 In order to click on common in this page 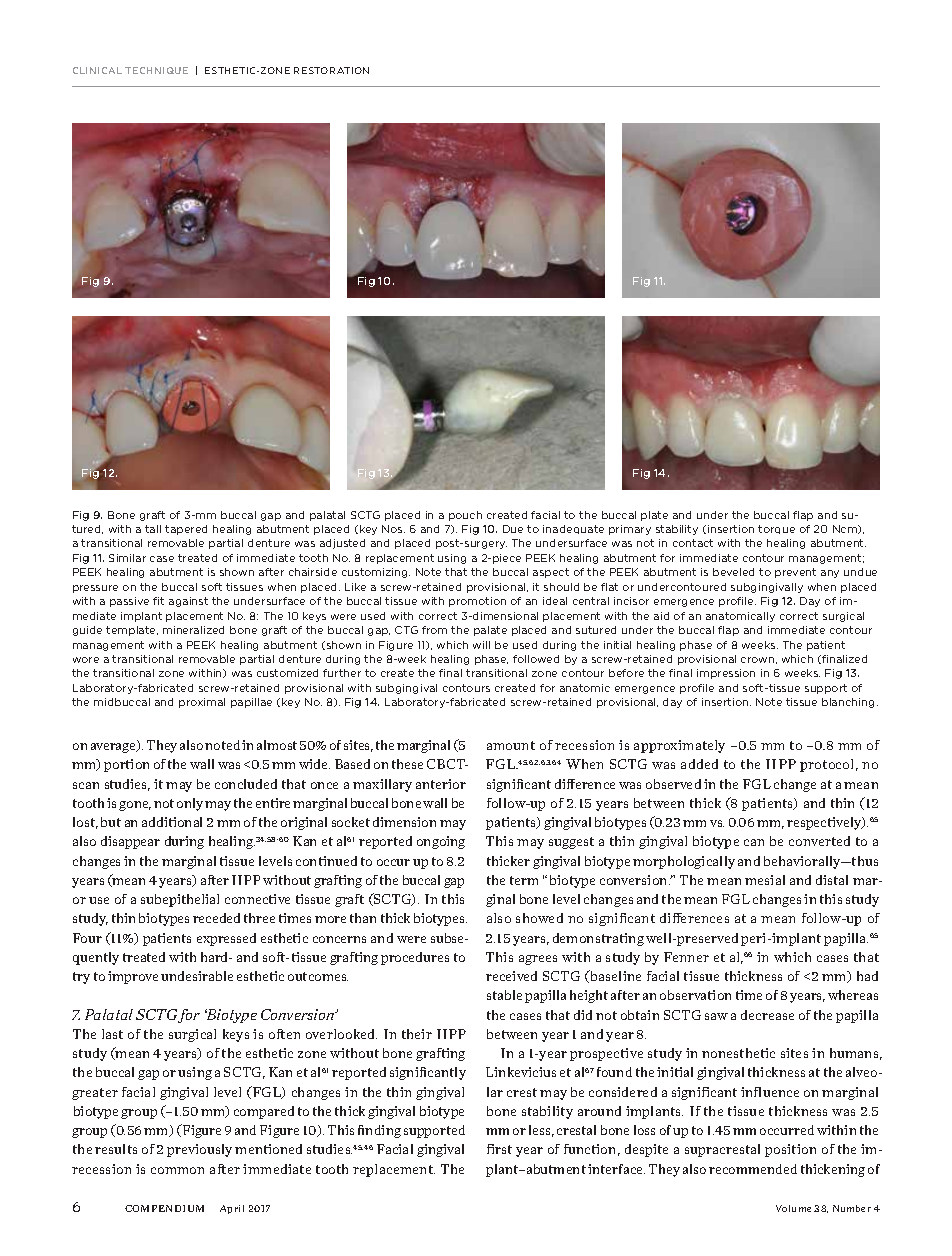, I will do `click(177, 1170)`.
